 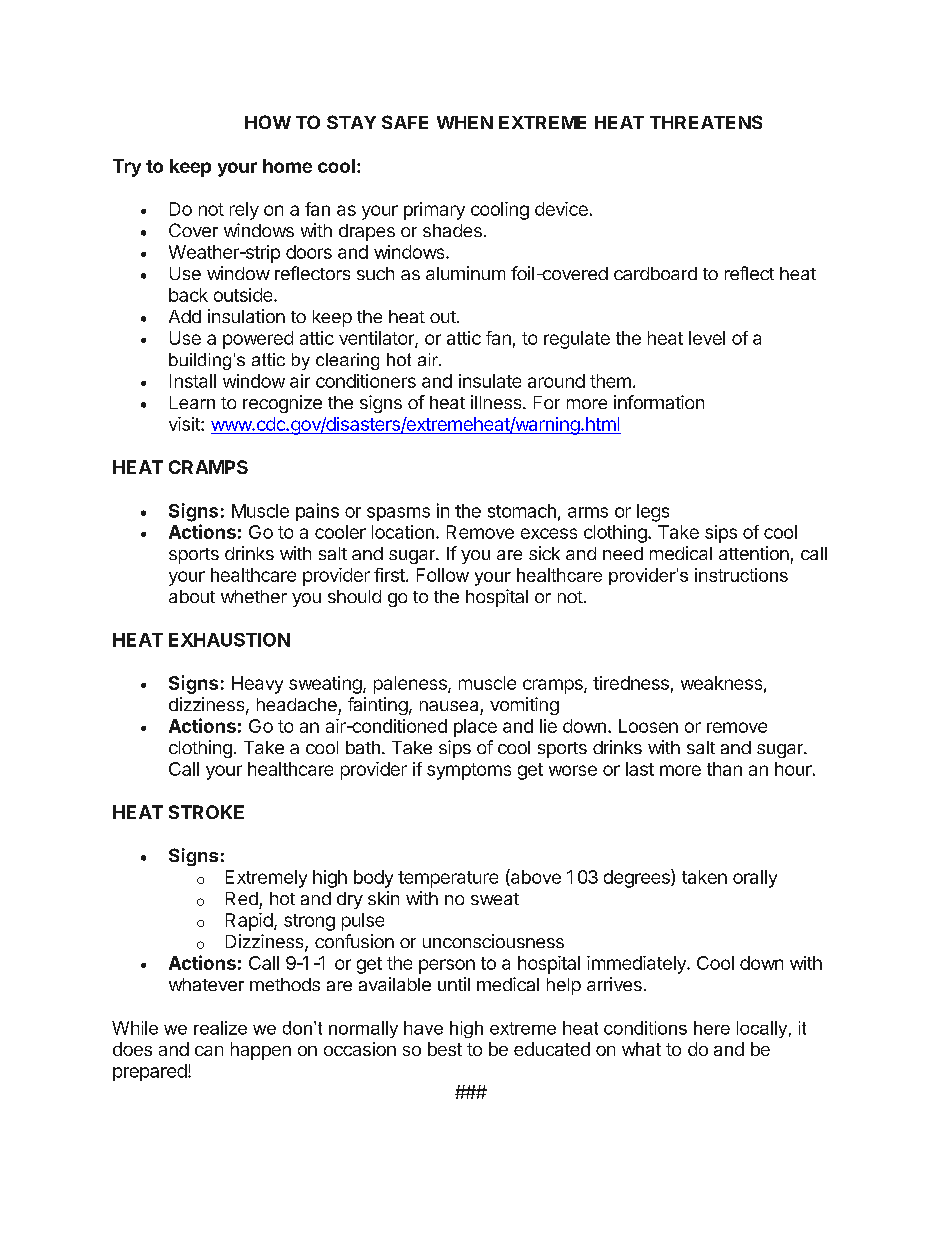 What do you see at coordinates (706, 122) in the document?
I see `THREATENS` at bounding box center [706, 122].
